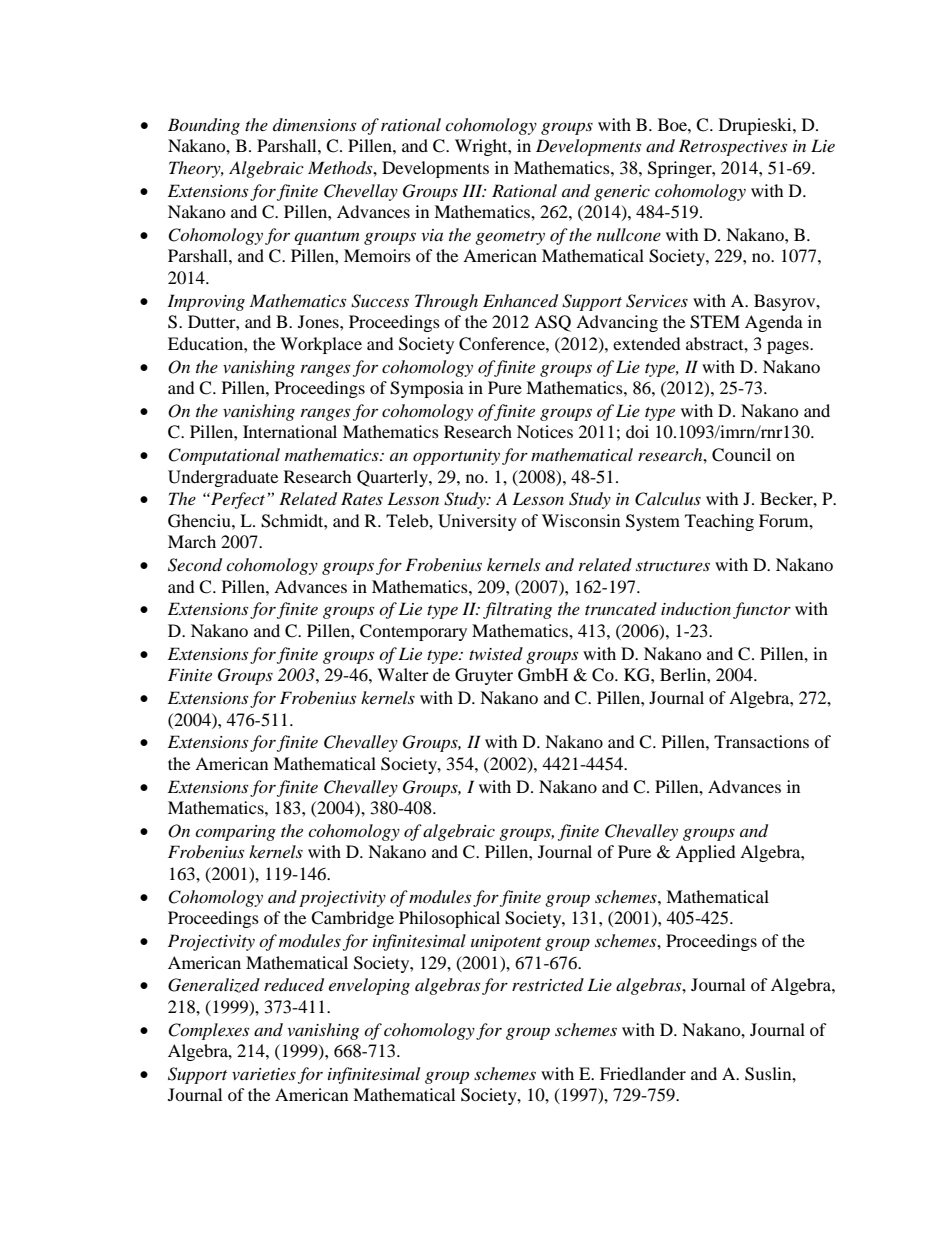  I want to click on Philosophical, so click(449, 919).
